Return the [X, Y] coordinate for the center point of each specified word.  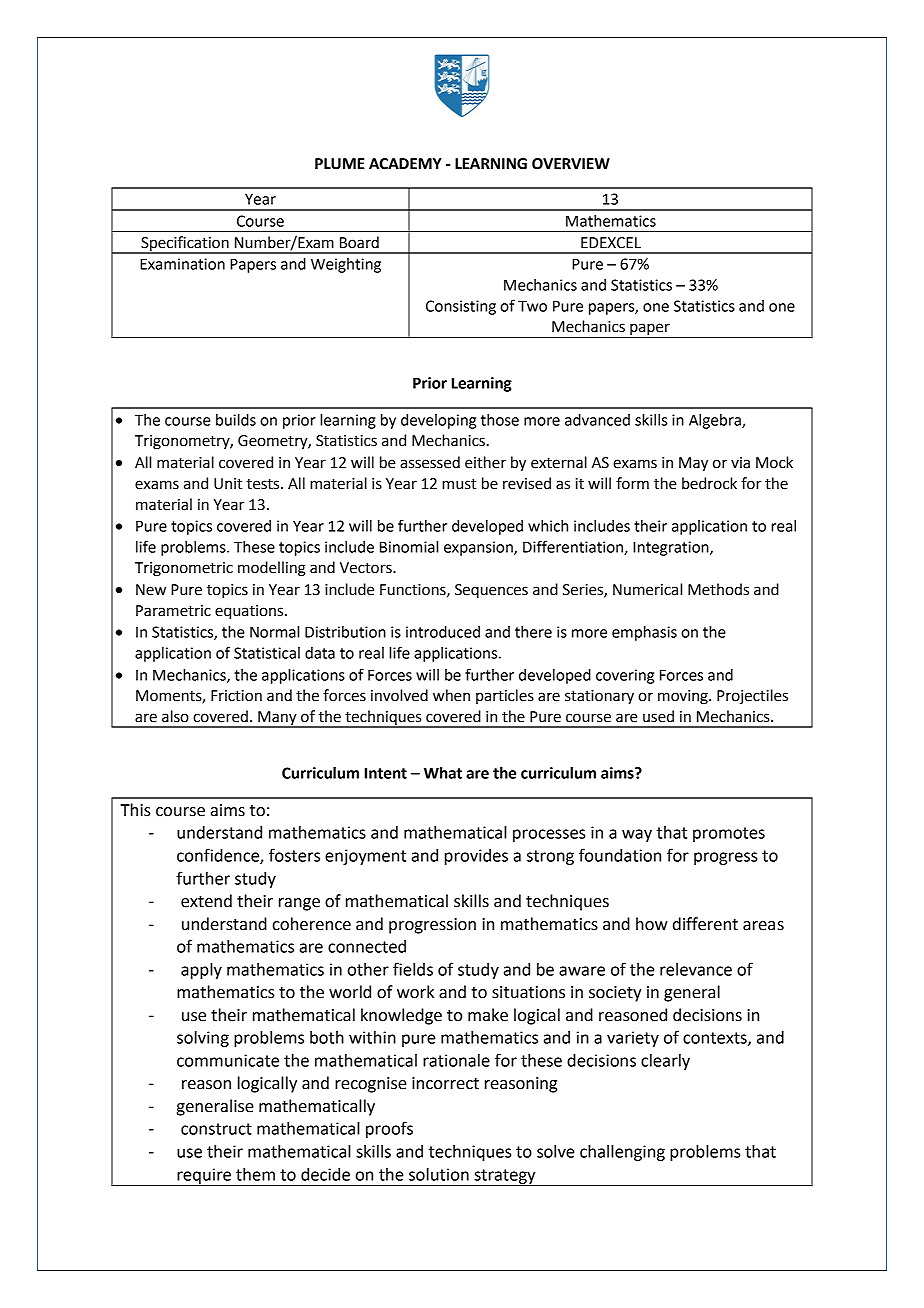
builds [236, 420]
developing [438, 421]
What [443, 773]
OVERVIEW [571, 164]
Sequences [491, 591]
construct [216, 1129]
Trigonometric [184, 569]
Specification [185, 244]
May [693, 464]
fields [413, 969]
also [175, 716]
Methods [718, 589]
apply [201, 971]
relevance [696, 969]
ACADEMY [405, 164]
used [658, 716]
